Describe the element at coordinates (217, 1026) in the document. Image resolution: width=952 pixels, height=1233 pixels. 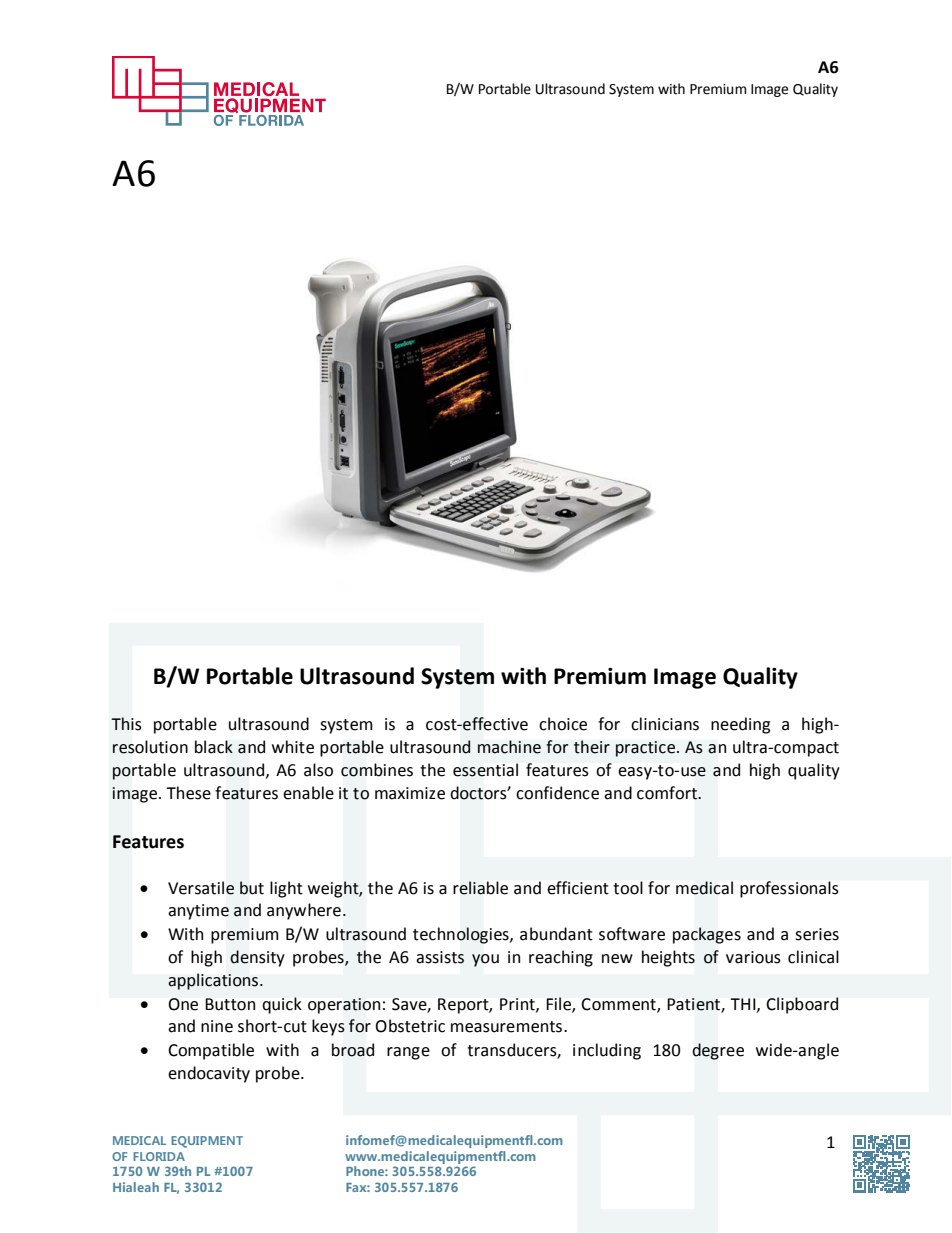
I see `nine` at that location.
